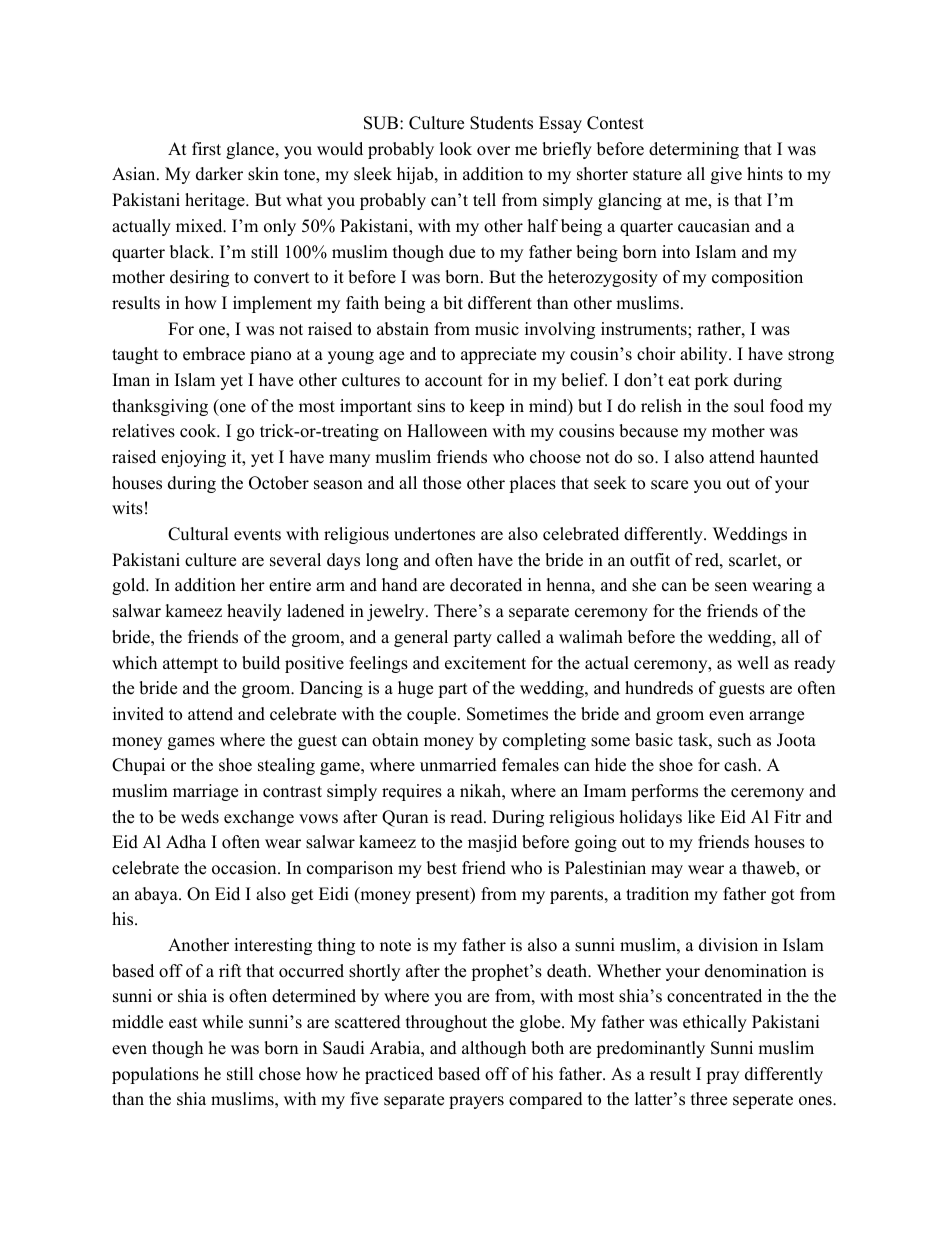 The image size is (952, 1233). I want to click on look, so click(456, 149).
